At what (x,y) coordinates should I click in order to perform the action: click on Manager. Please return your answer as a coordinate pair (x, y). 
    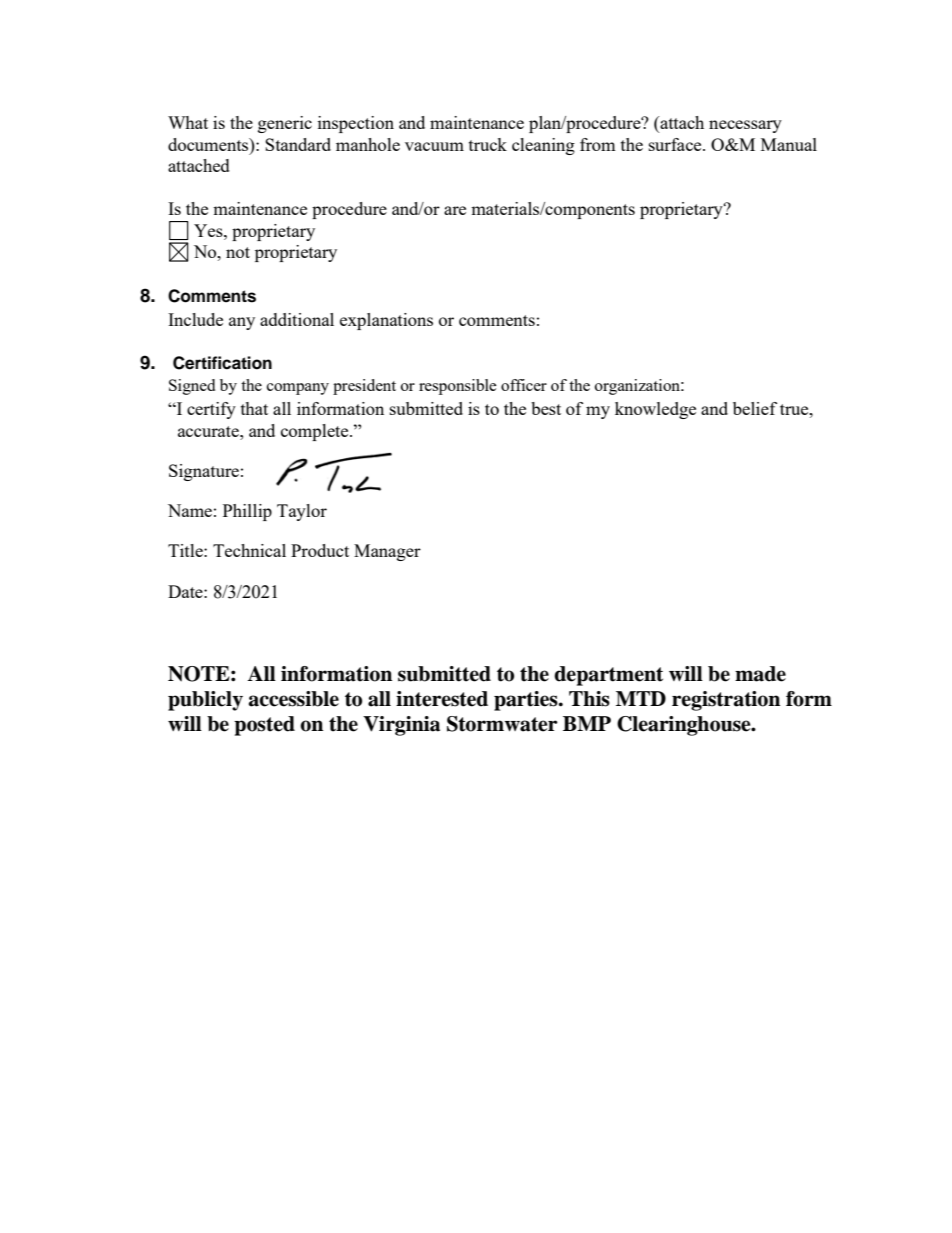
    Looking at the image, I should click on (387, 552).
